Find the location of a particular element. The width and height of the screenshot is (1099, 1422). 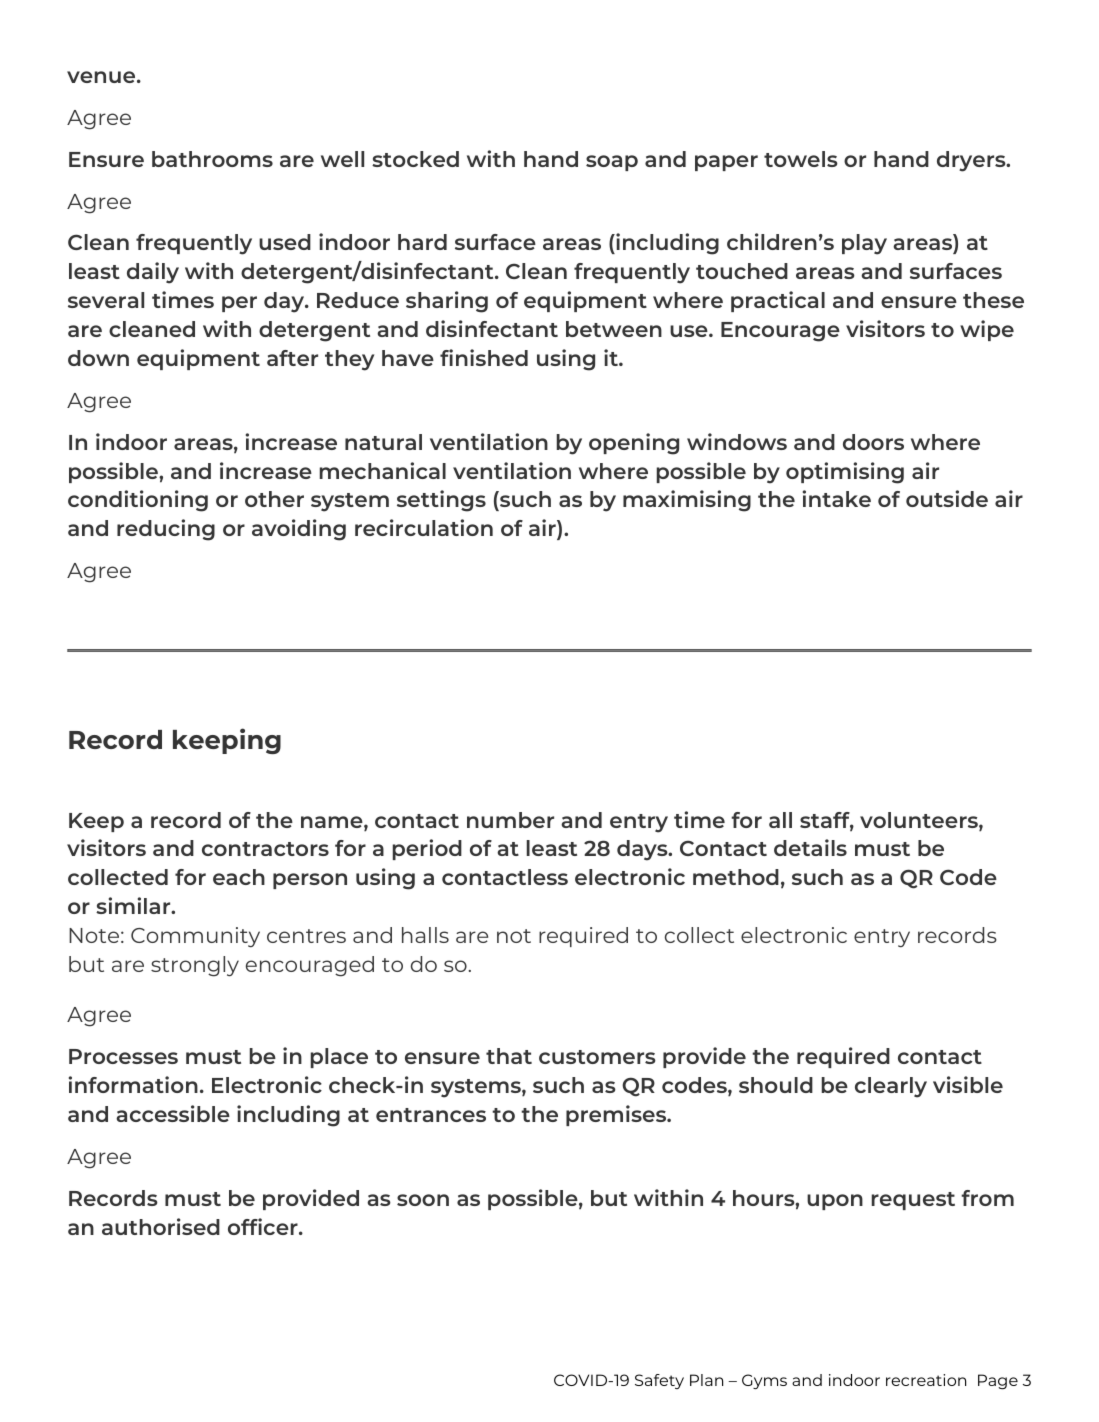

play is located at coordinates (864, 244).
